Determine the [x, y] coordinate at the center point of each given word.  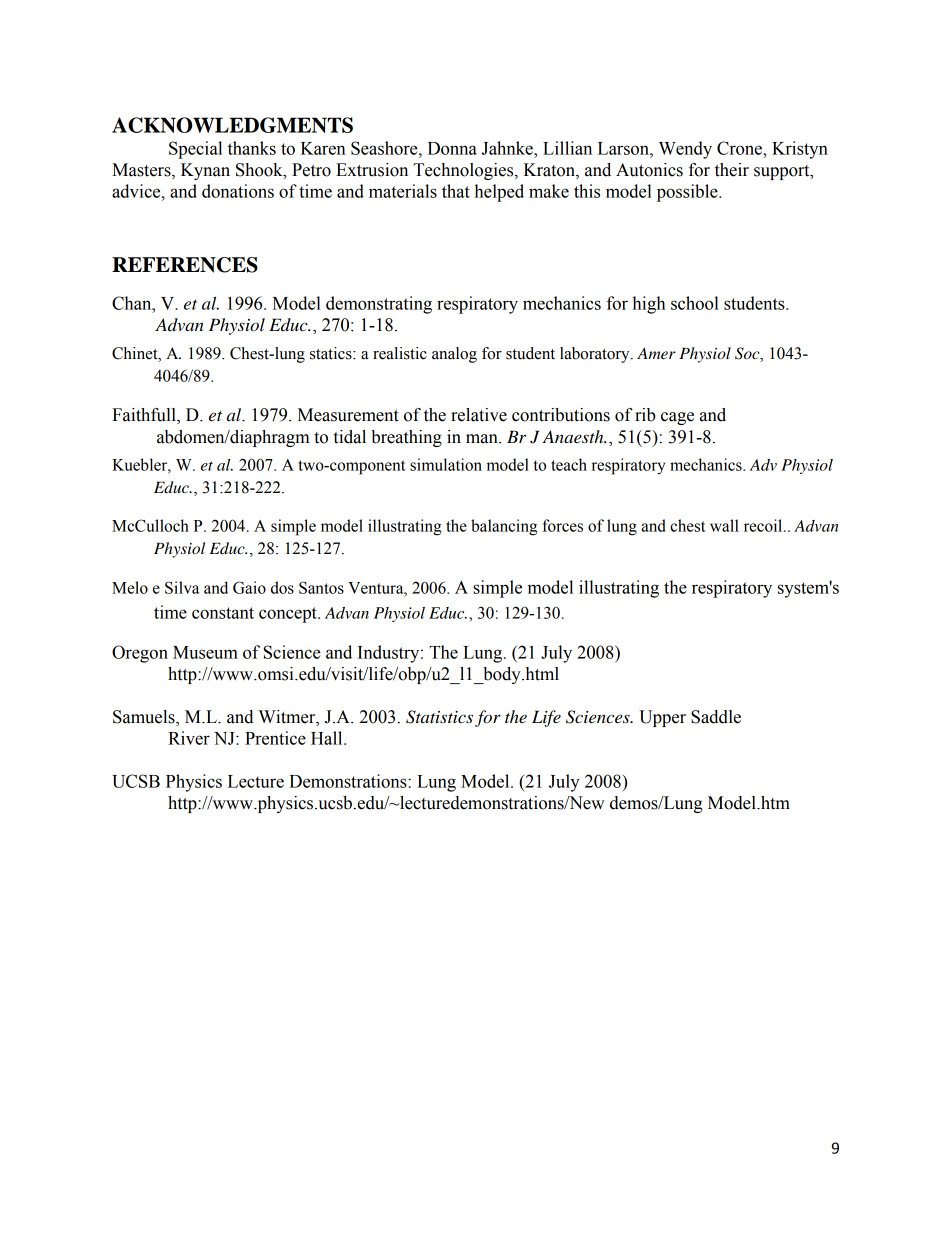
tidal [350, 437]
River [189, 738]
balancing [504, 527]
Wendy [685, 150]
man [483, 439]
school [695, 303]
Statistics [439, 717]
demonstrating [379, 305]
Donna [452, 148]
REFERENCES [185, 265]
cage [677, 418]
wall [724, 525]
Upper [662, 718]
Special [195, 150]
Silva [182, 587]
